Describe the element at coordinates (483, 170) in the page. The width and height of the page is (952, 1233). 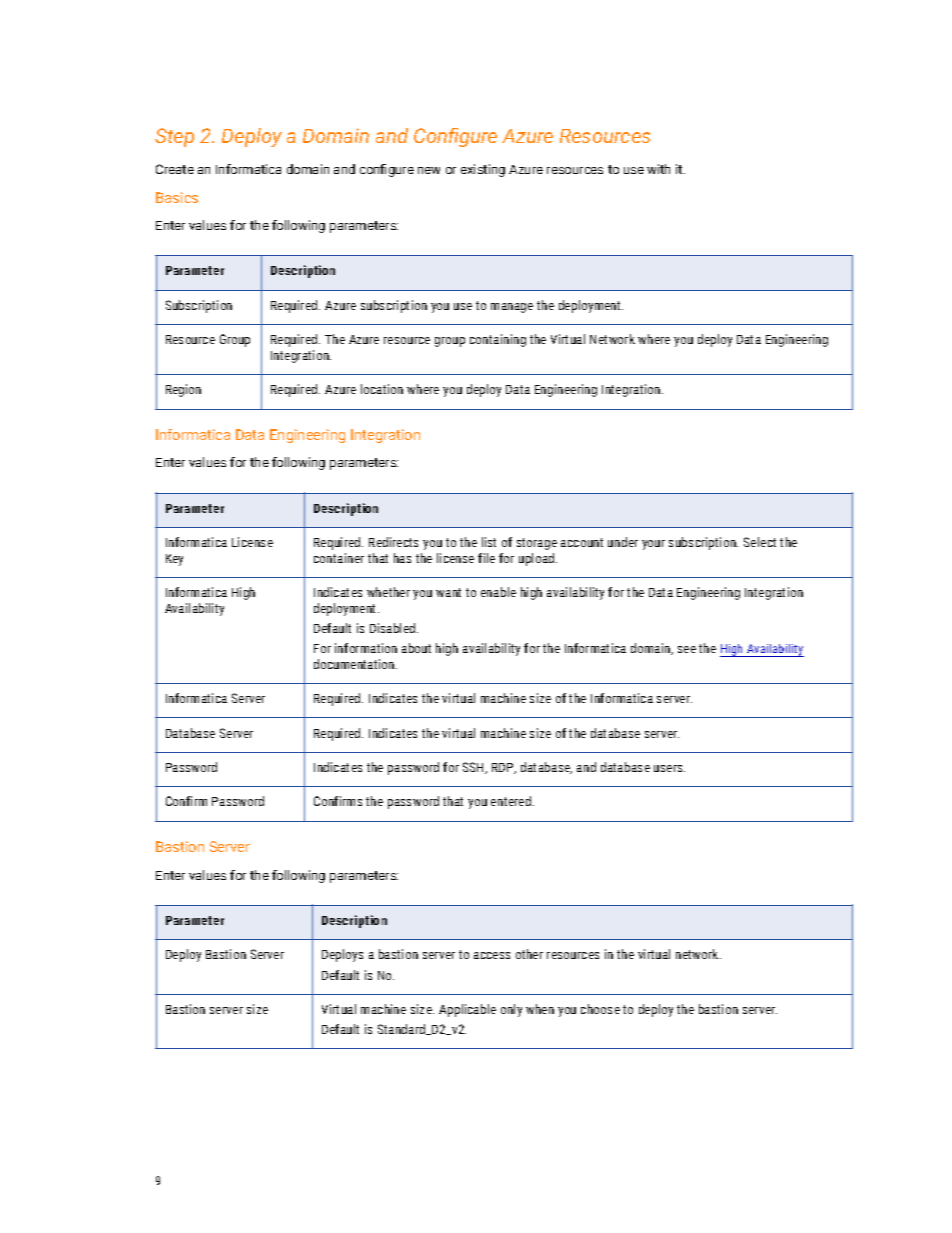
I see `existing` at that location.
